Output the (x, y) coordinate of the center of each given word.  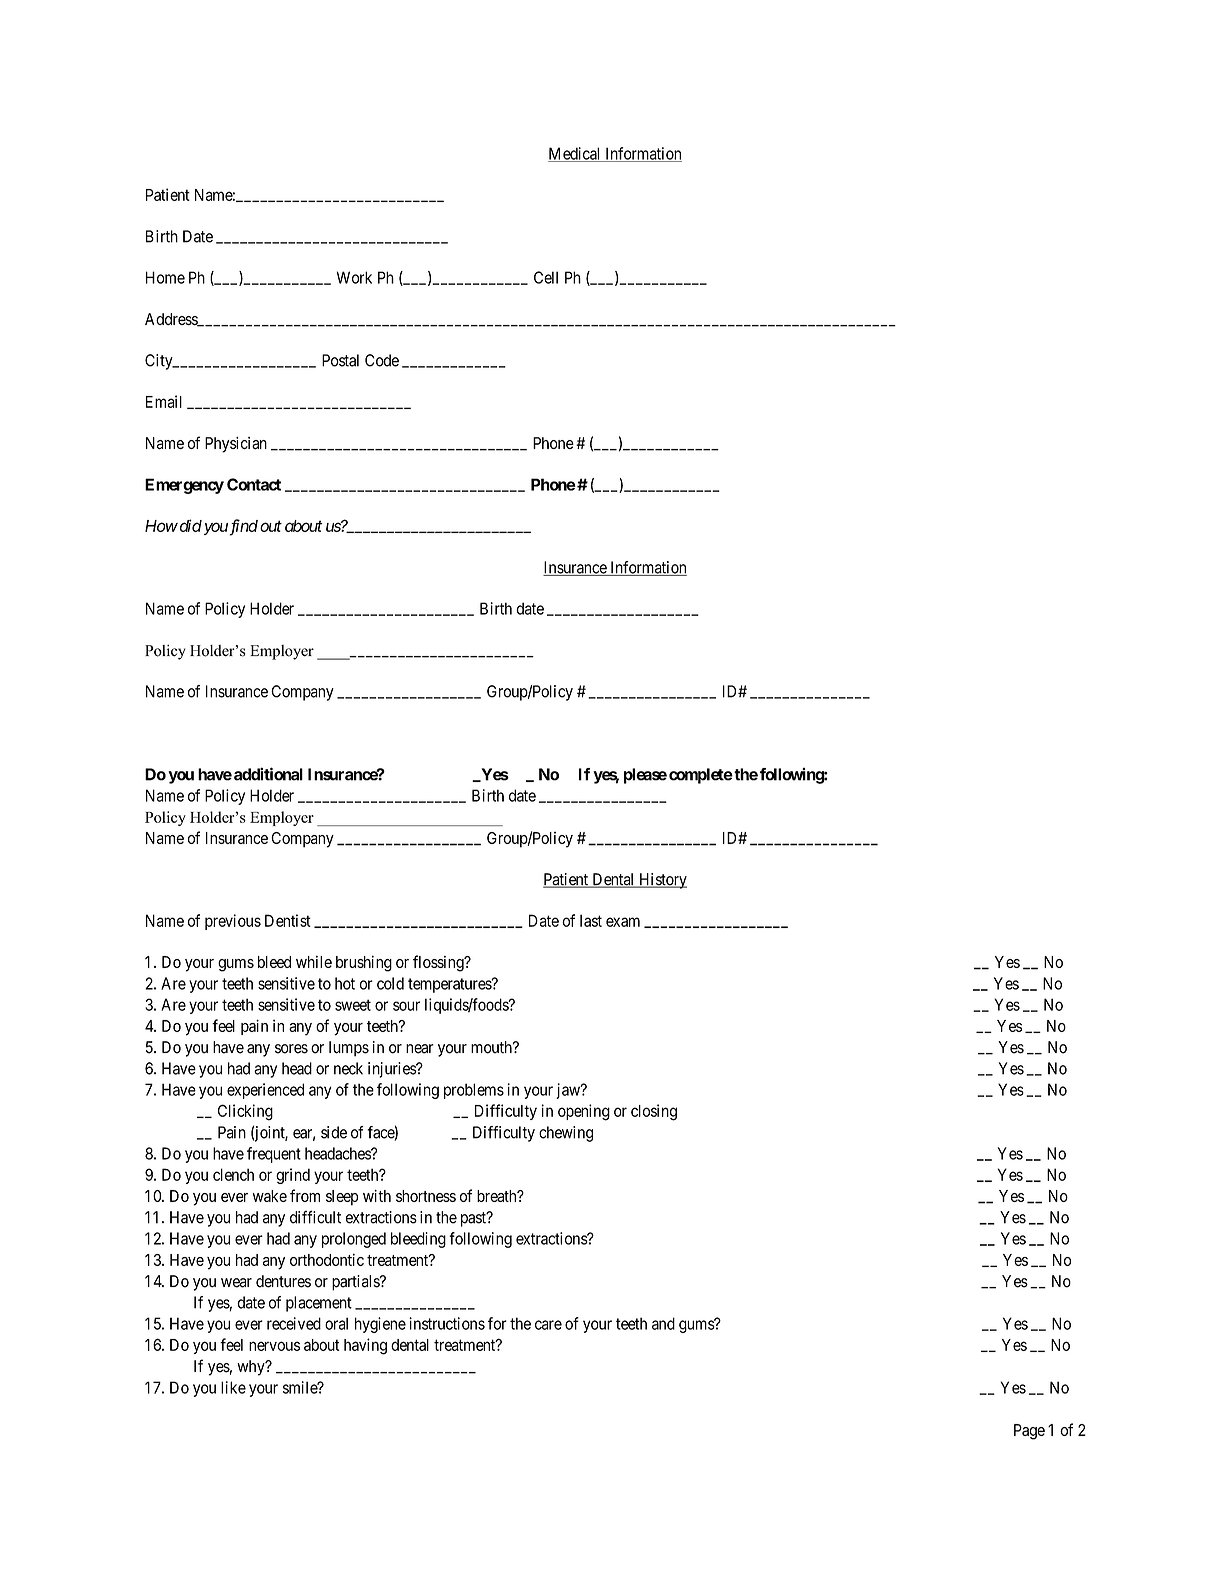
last (591, 920)
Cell (546, 277)
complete (701, 776)
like (233, 1387)
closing (654, 1112)
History (662, 881)
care (548, 1325)
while (314, 961)
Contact (254, 484)
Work (354, 277)
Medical (575, 154)
